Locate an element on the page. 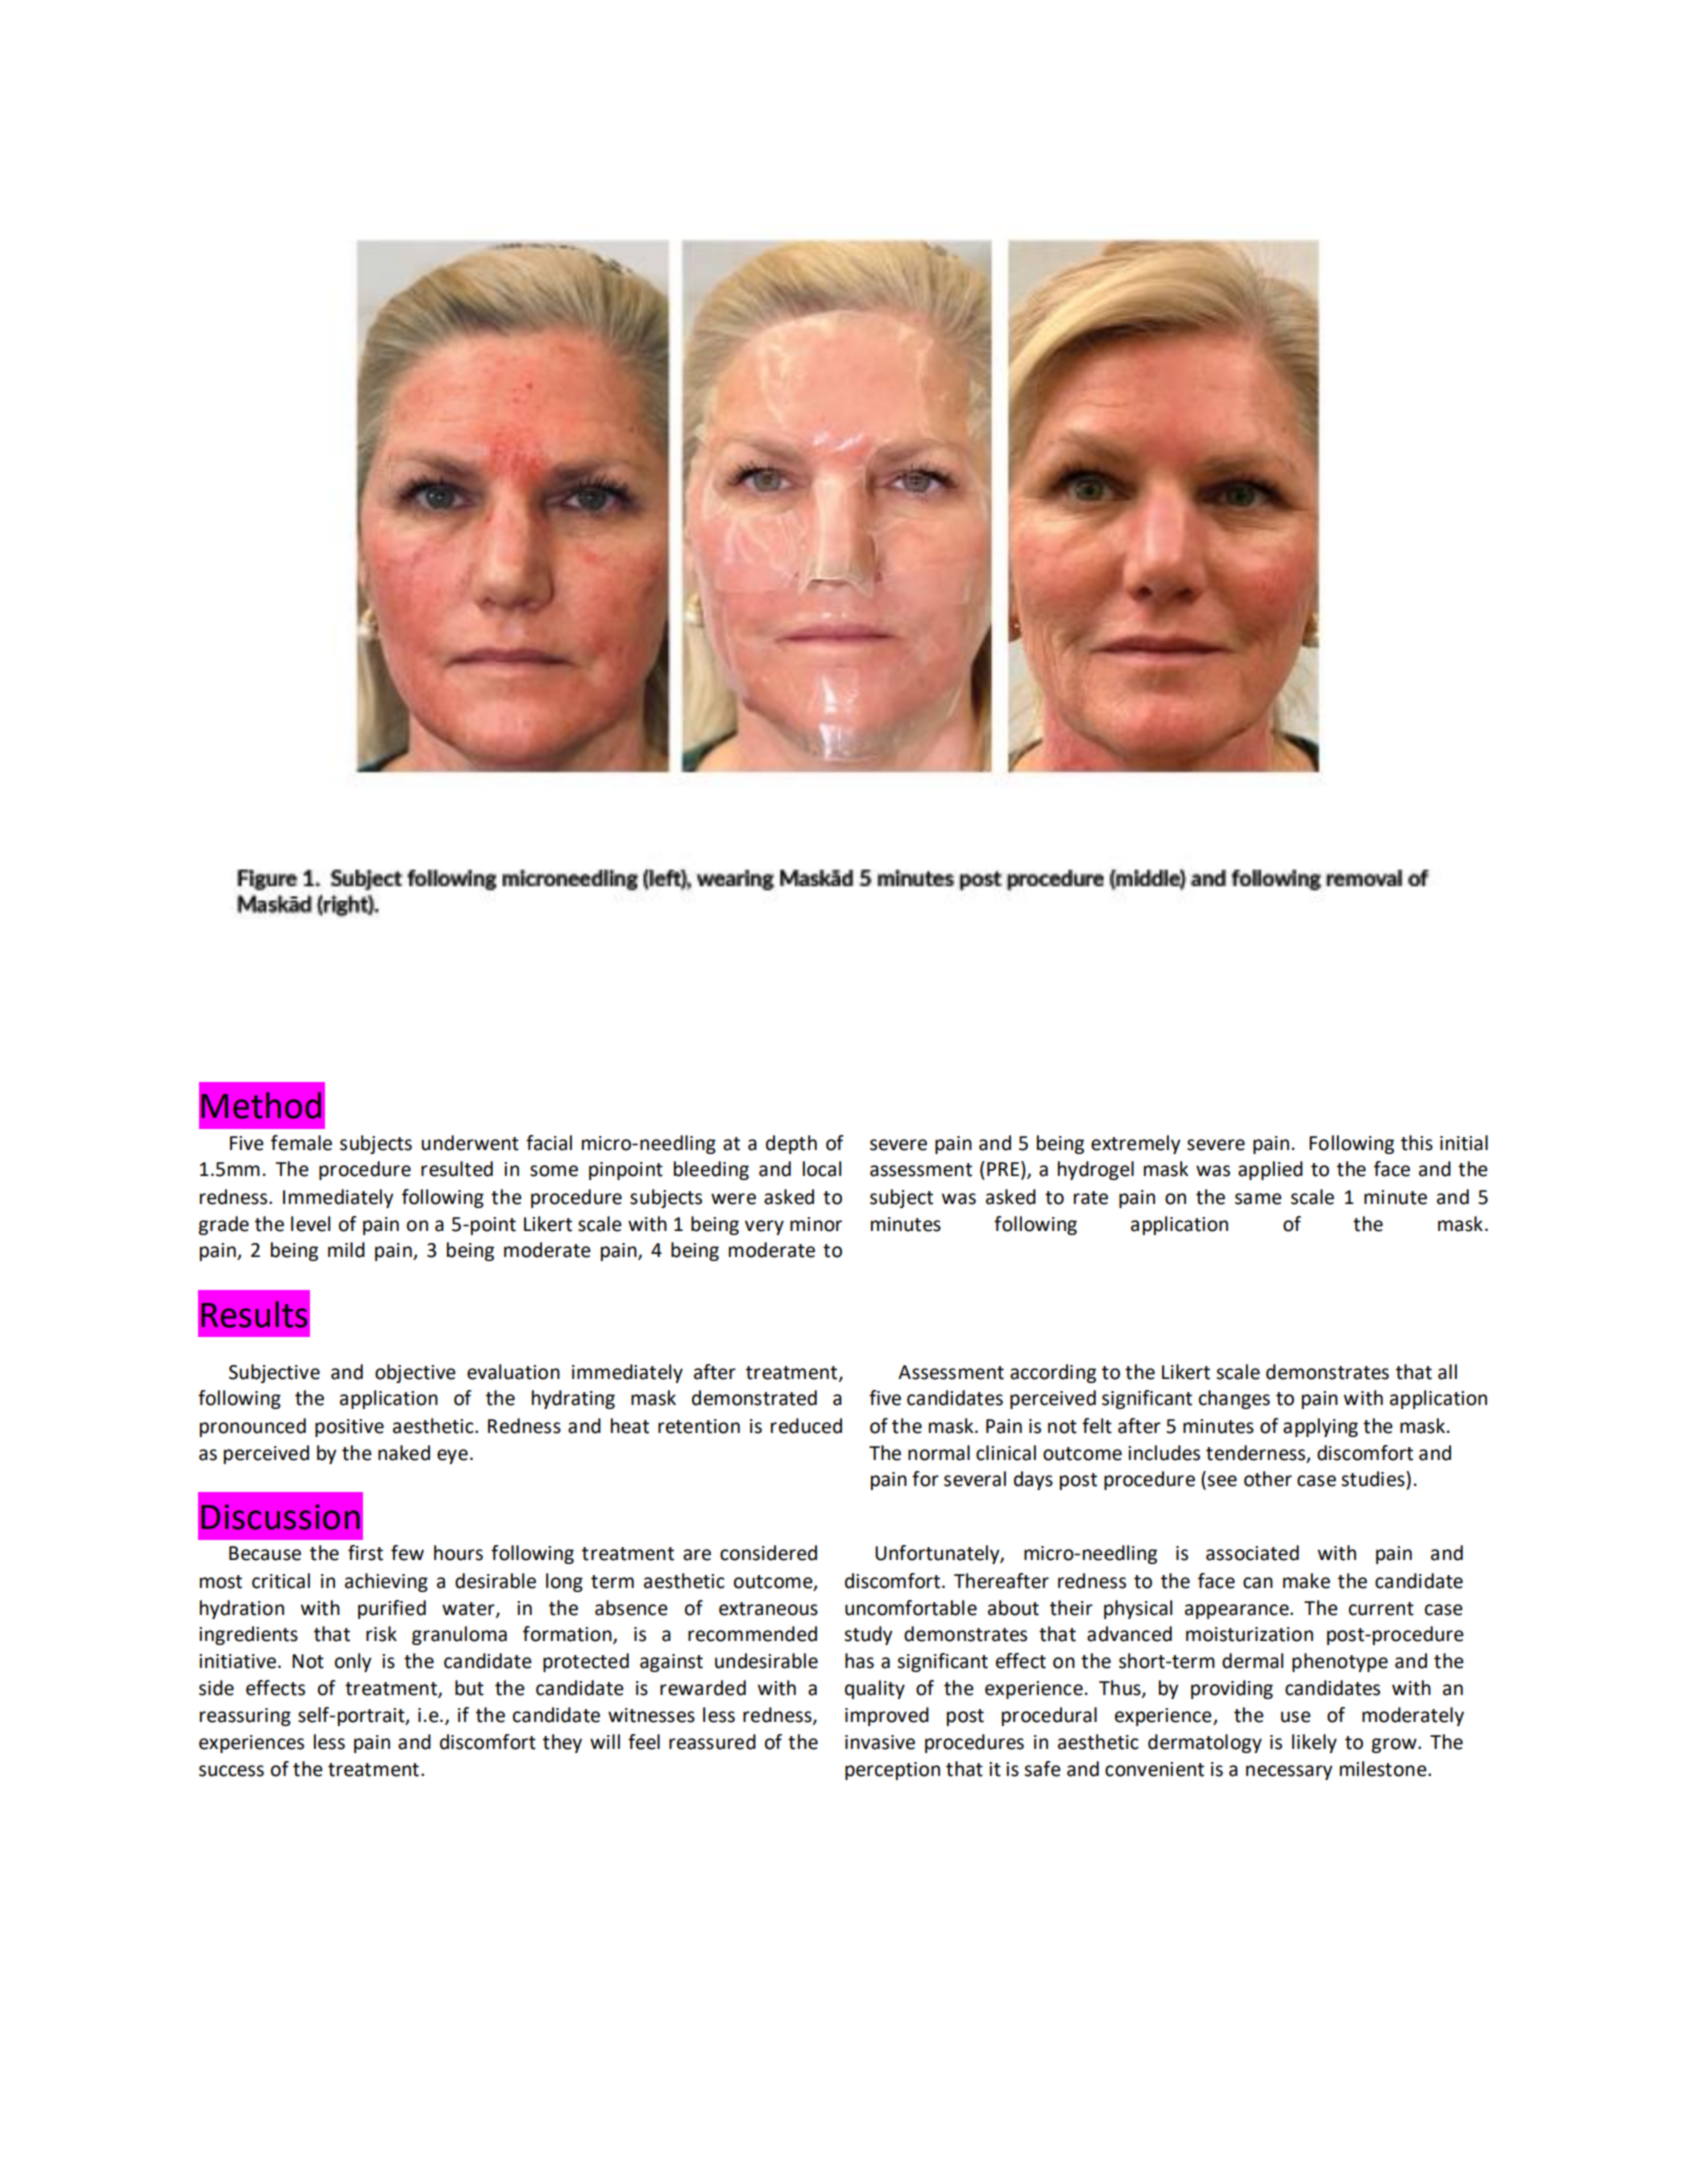 This document has height=2184, width=1688. this is located at coordinates (1417, 1143).
